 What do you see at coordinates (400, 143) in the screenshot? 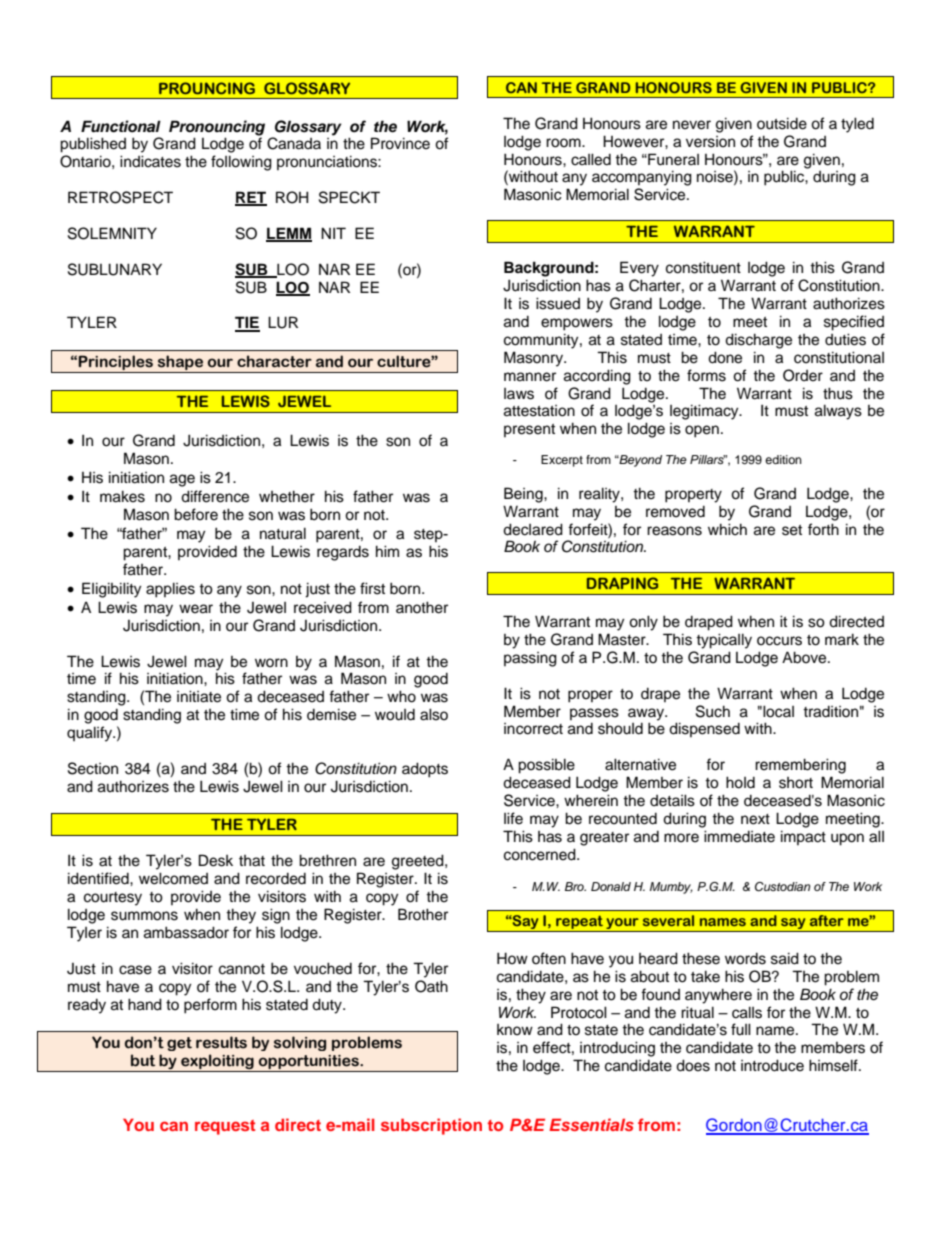
I see `Province` at bounding box center [400, 143].
